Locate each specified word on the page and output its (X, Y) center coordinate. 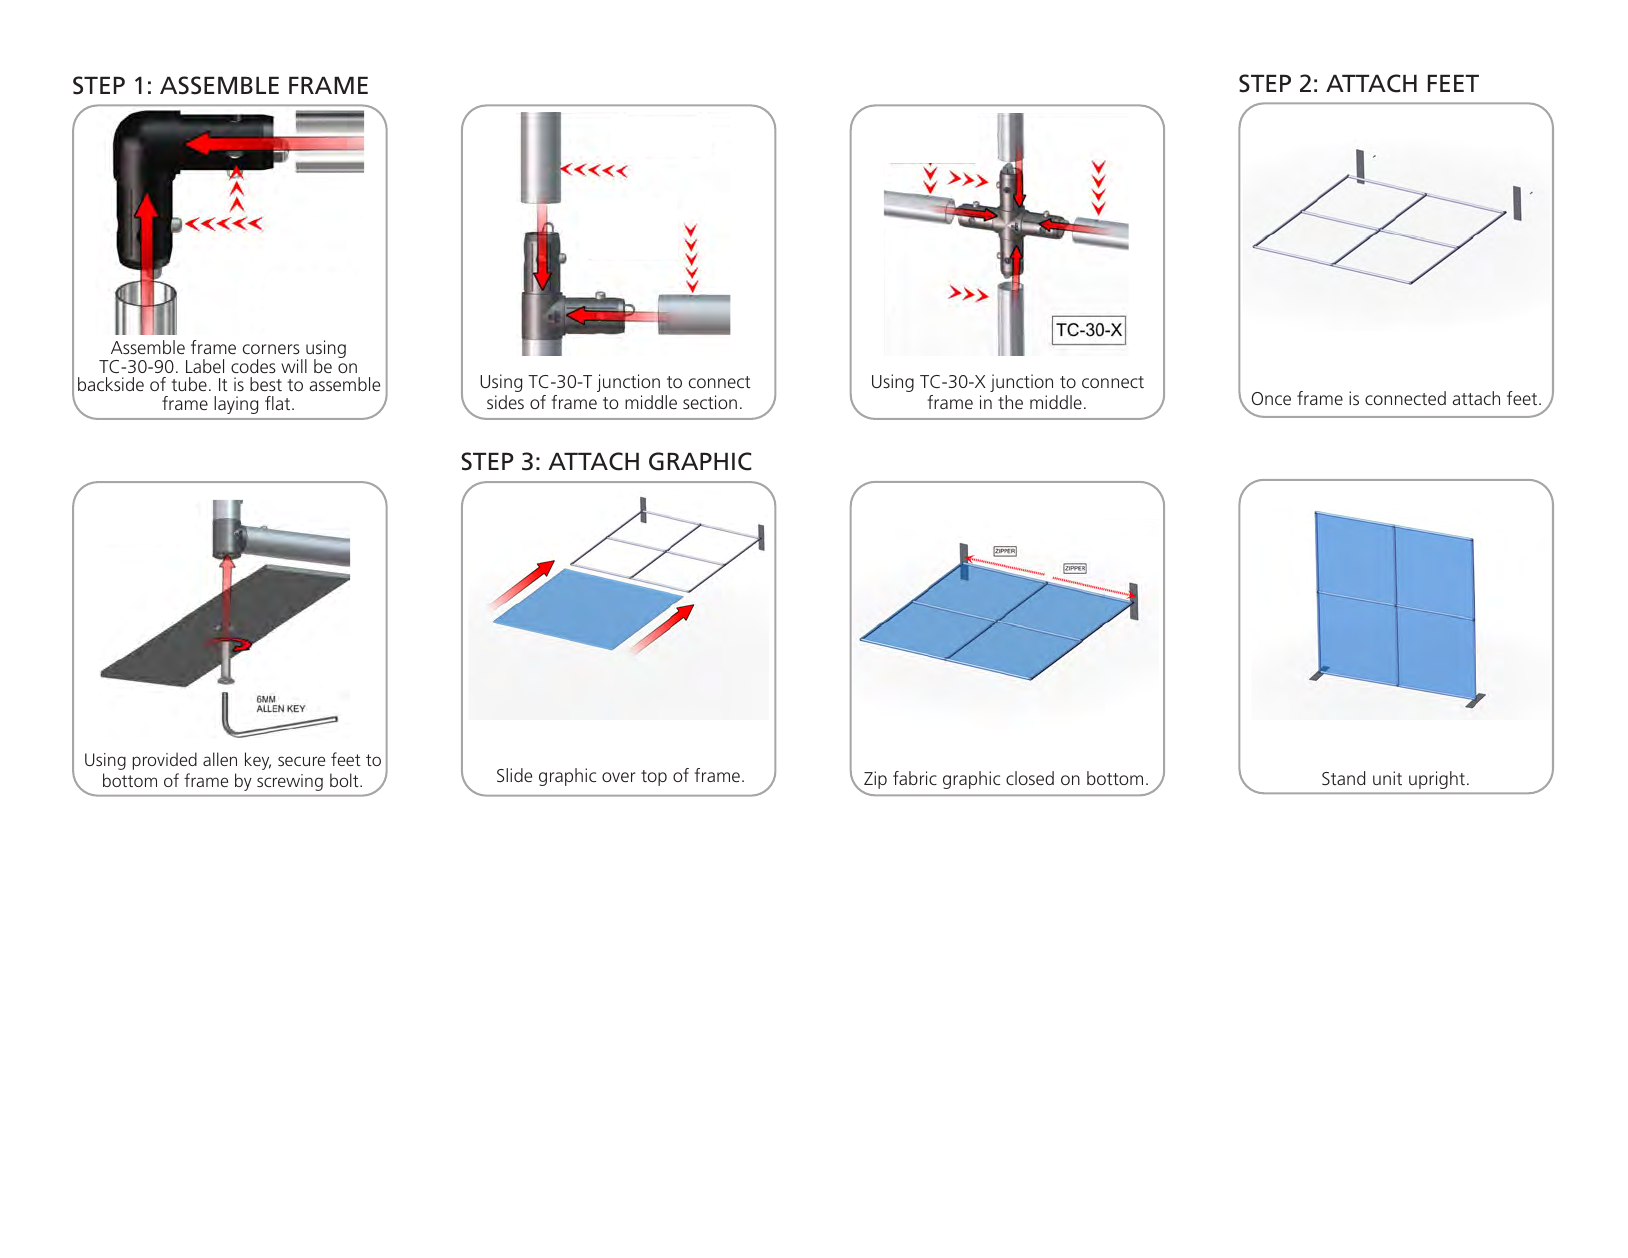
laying (236, 405)
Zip (874, 781)
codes (253, 366)
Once (1271, 398)
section (710, 402)
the (1010, 402)
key (258, 761)
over (618, 777)
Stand (1343, 778)
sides (505, 402)
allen (220, 759)
